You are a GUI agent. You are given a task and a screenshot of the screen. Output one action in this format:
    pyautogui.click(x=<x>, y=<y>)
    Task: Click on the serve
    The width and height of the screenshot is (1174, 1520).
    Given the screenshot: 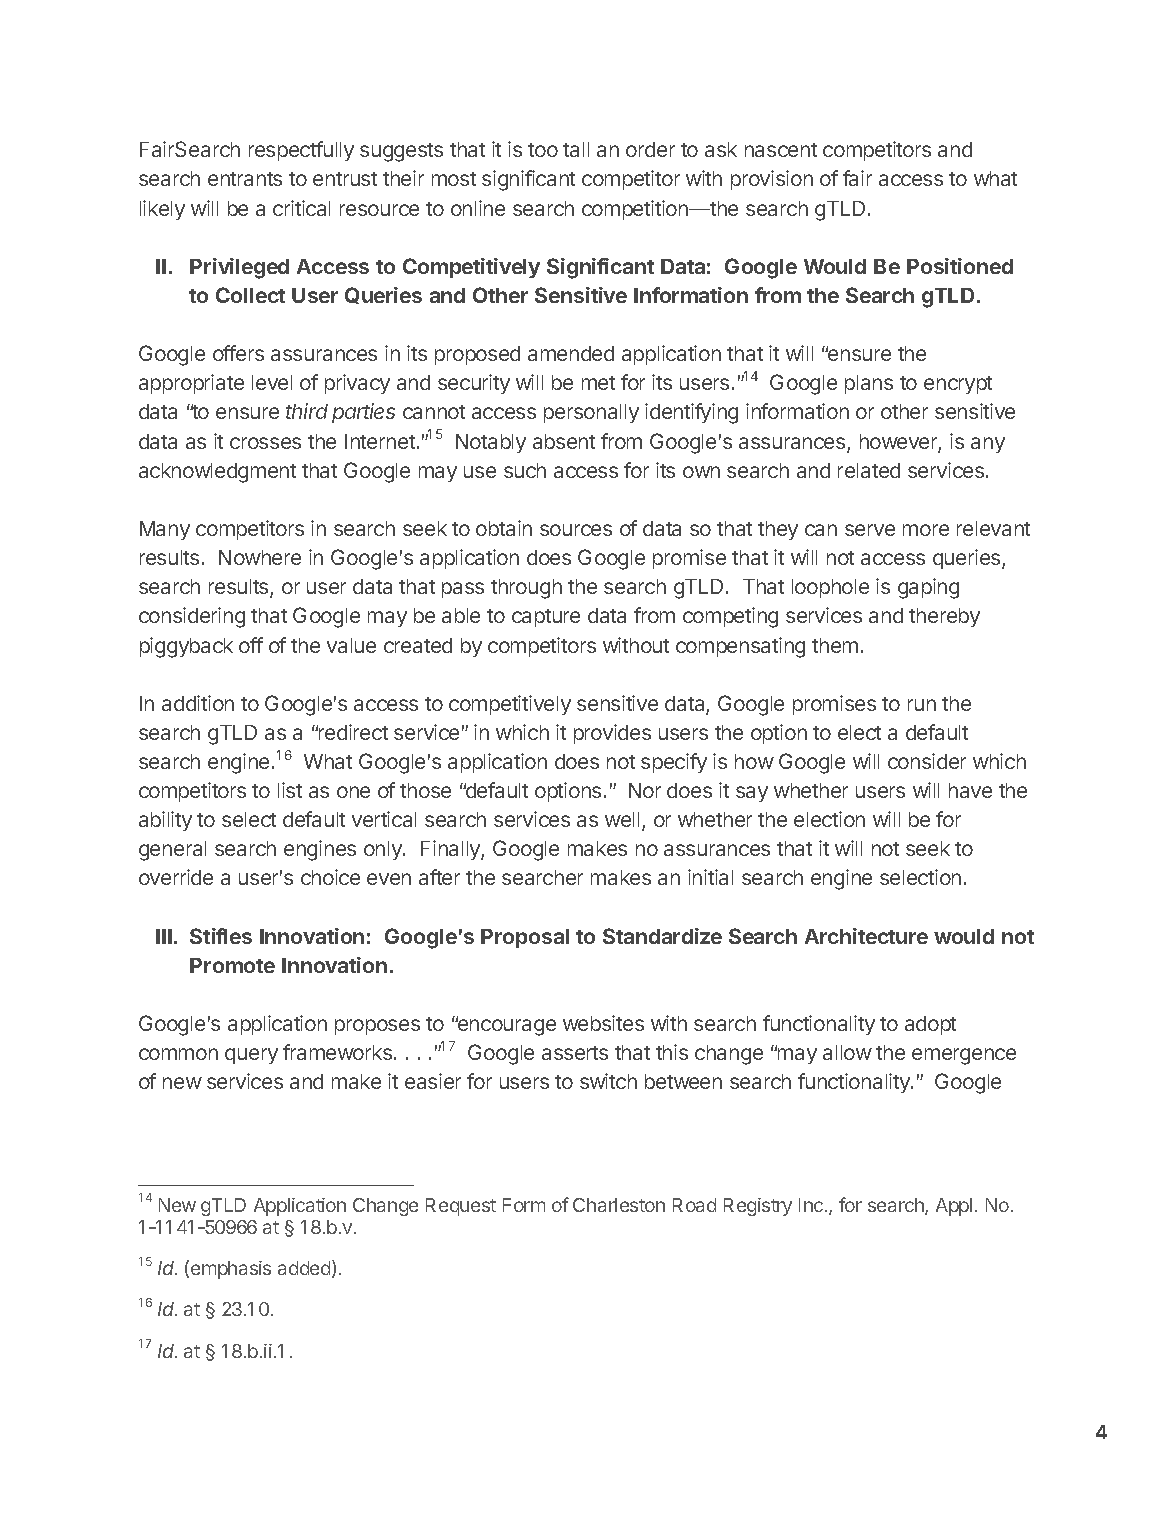 What is the action you would take?
    pyautogui.click(x=870, y=530)
